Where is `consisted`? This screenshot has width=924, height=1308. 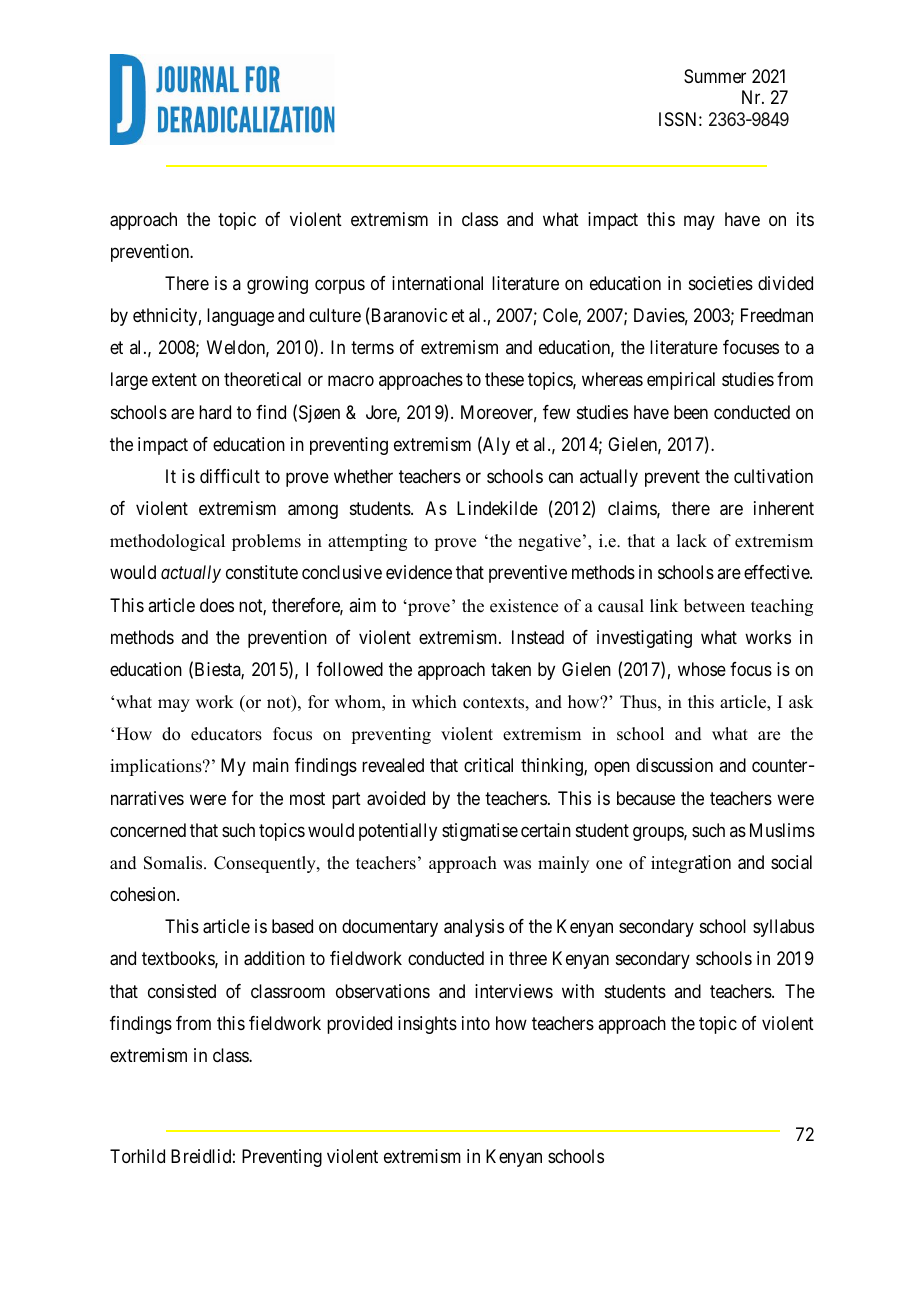 consisted is located at coordinates (182, 991).
